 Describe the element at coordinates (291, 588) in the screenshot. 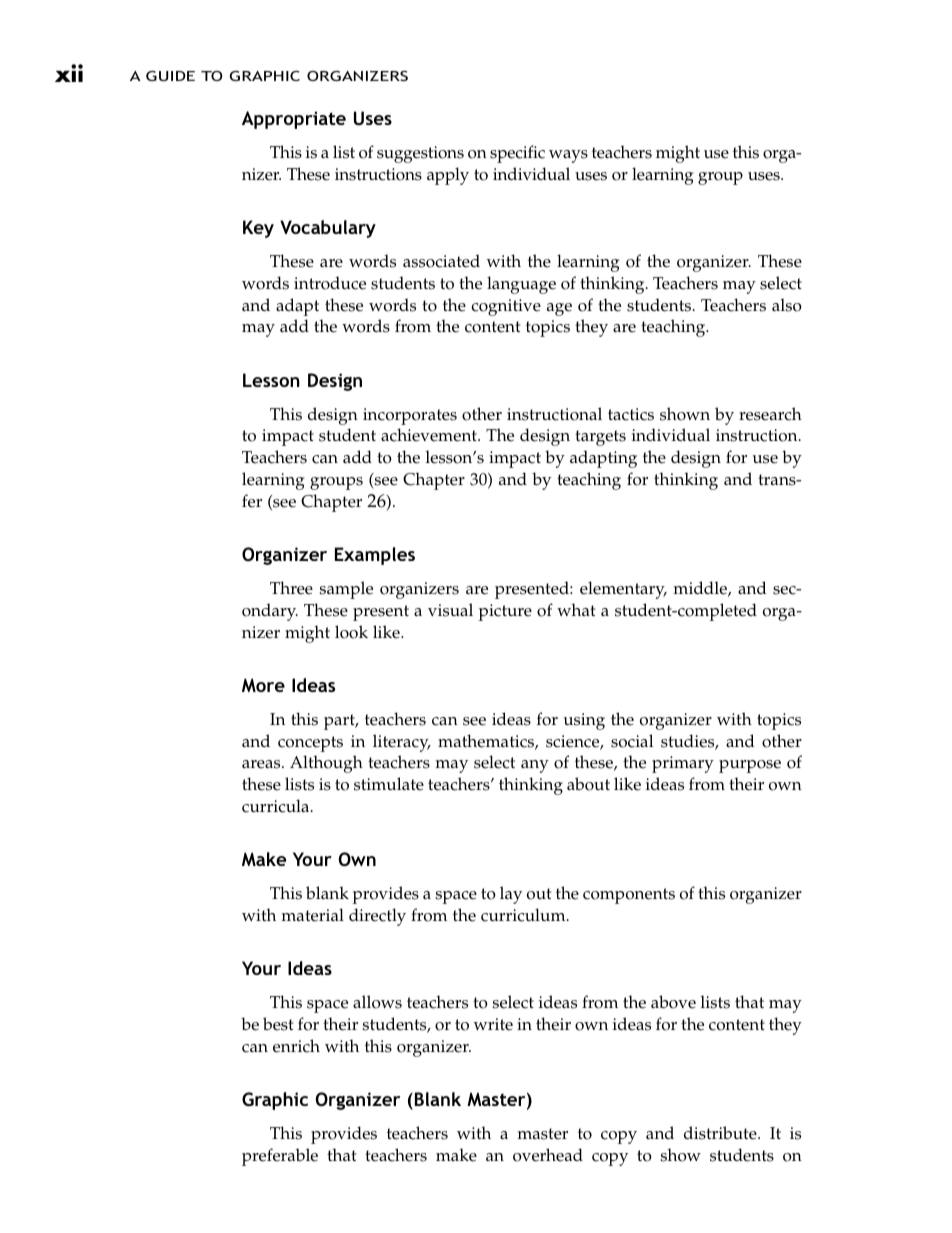

I see `Three` at that location.
